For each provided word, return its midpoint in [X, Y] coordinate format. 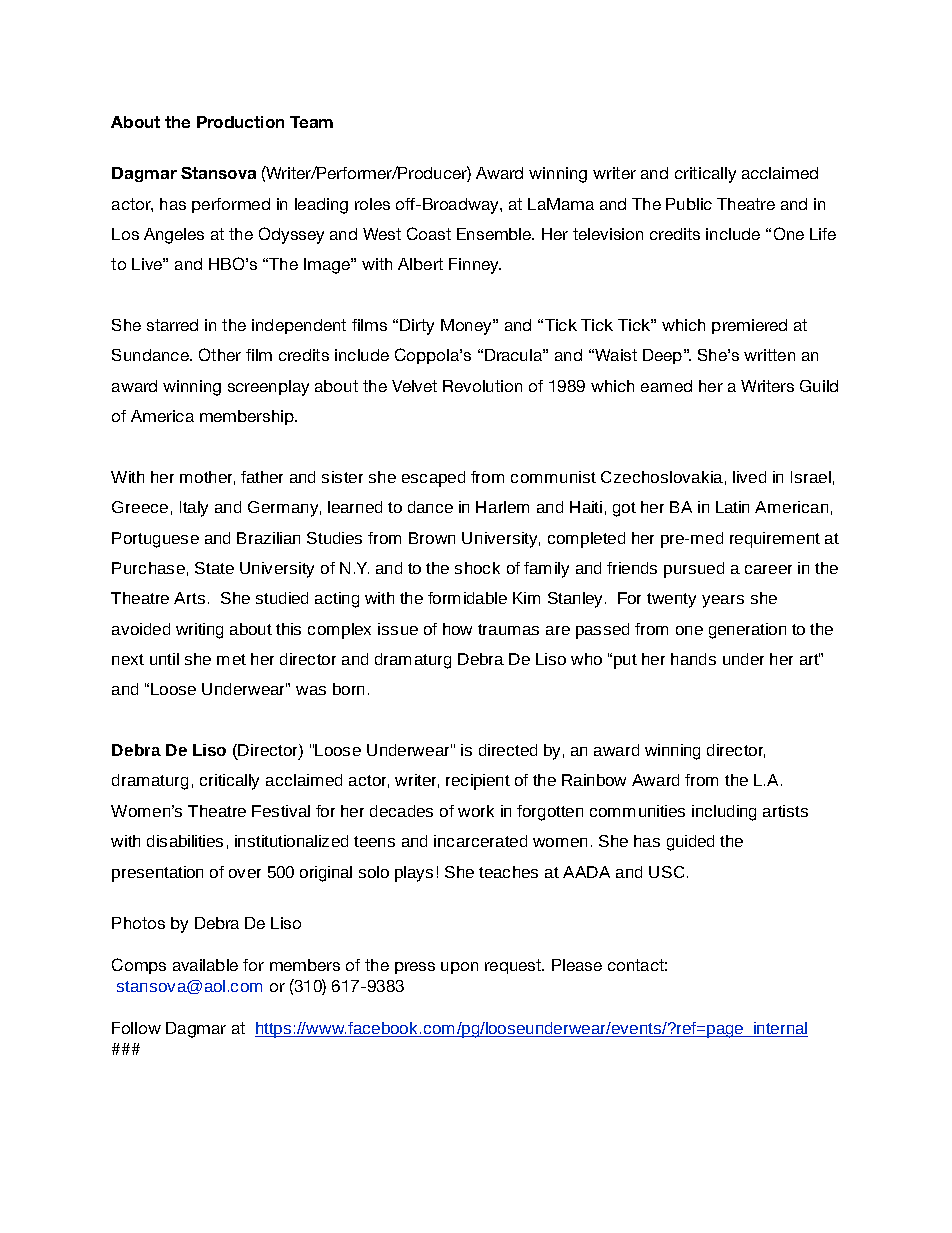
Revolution [482, 386]
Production [240, 122]
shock [477, 568]
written [769, 355]
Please [577, 965]
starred [172, 325]
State [214, 568]
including [724, 813]
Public [689, 204]
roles [372, 204]
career [768, 569]
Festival [281, 811]
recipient [478, 782]
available [205, 965]
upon [459, 968]
